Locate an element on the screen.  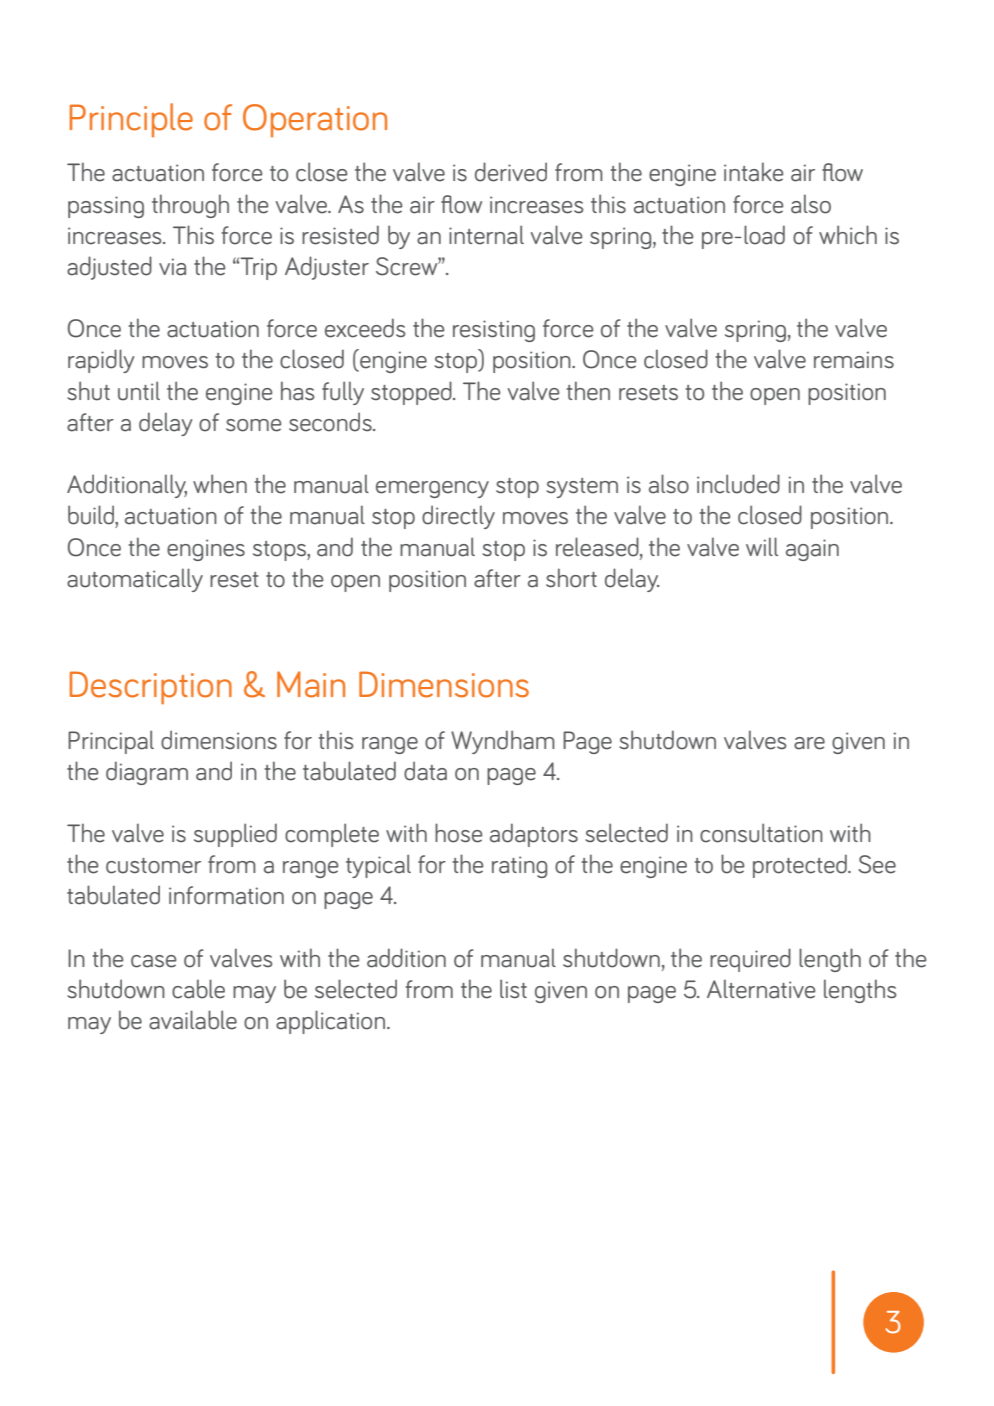
Alternative is located at coordinates (761, 989).
